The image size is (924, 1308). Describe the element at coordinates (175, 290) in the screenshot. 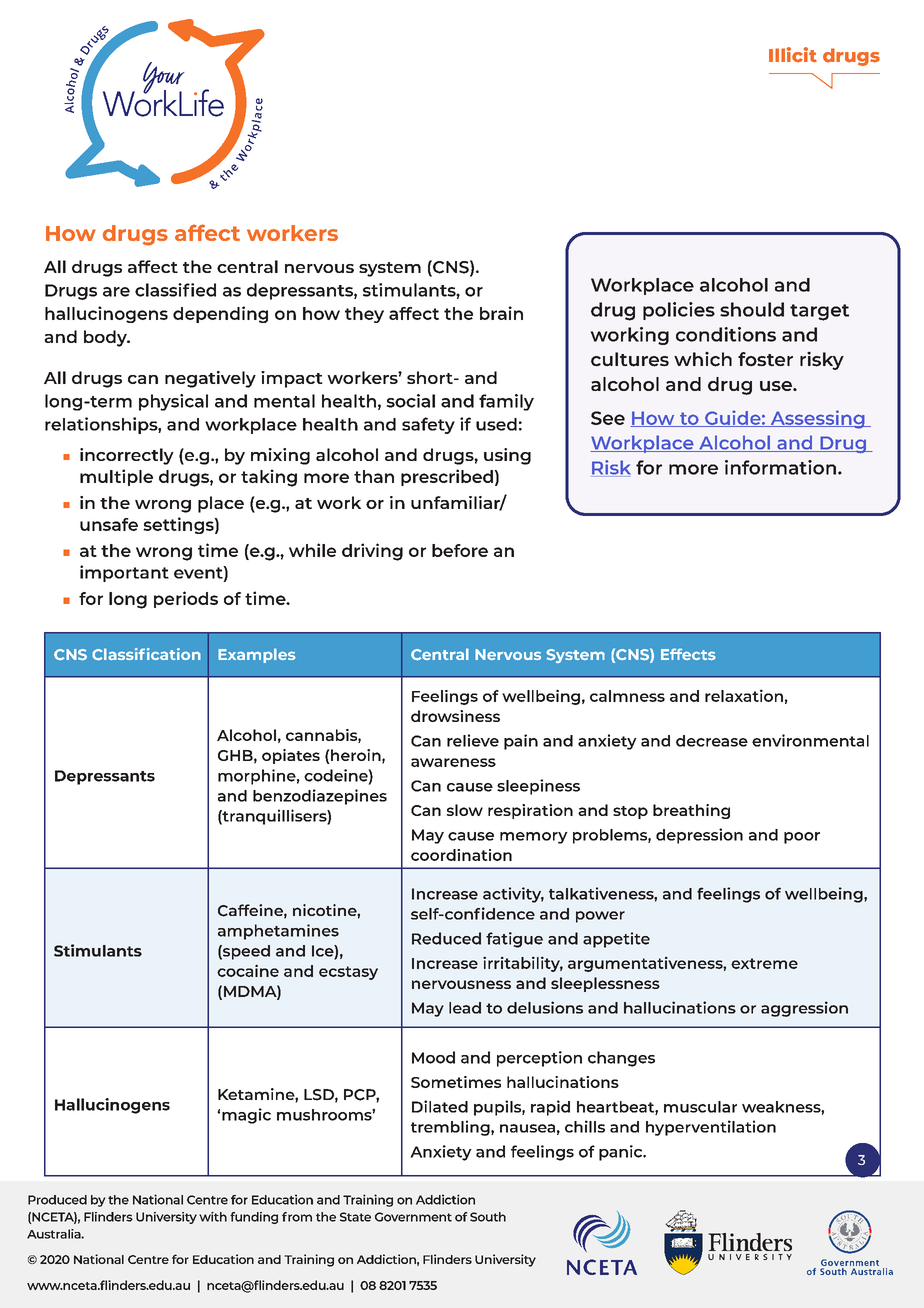

I see `classified` at that location.
